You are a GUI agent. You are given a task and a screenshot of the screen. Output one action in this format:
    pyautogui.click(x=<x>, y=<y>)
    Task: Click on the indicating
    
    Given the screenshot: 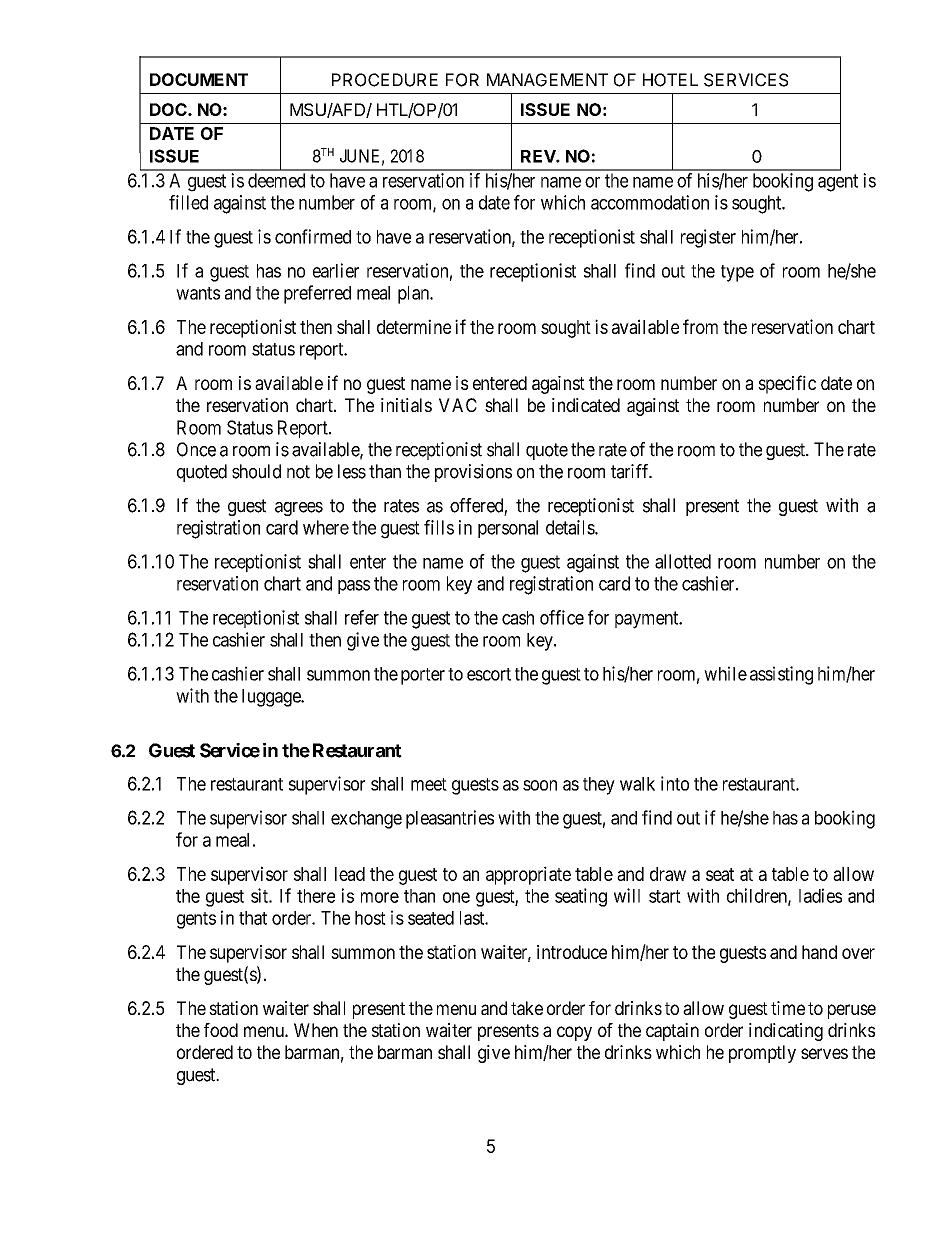 What is the action you would take?
    pyautogui.click(x=786, y=1032)
